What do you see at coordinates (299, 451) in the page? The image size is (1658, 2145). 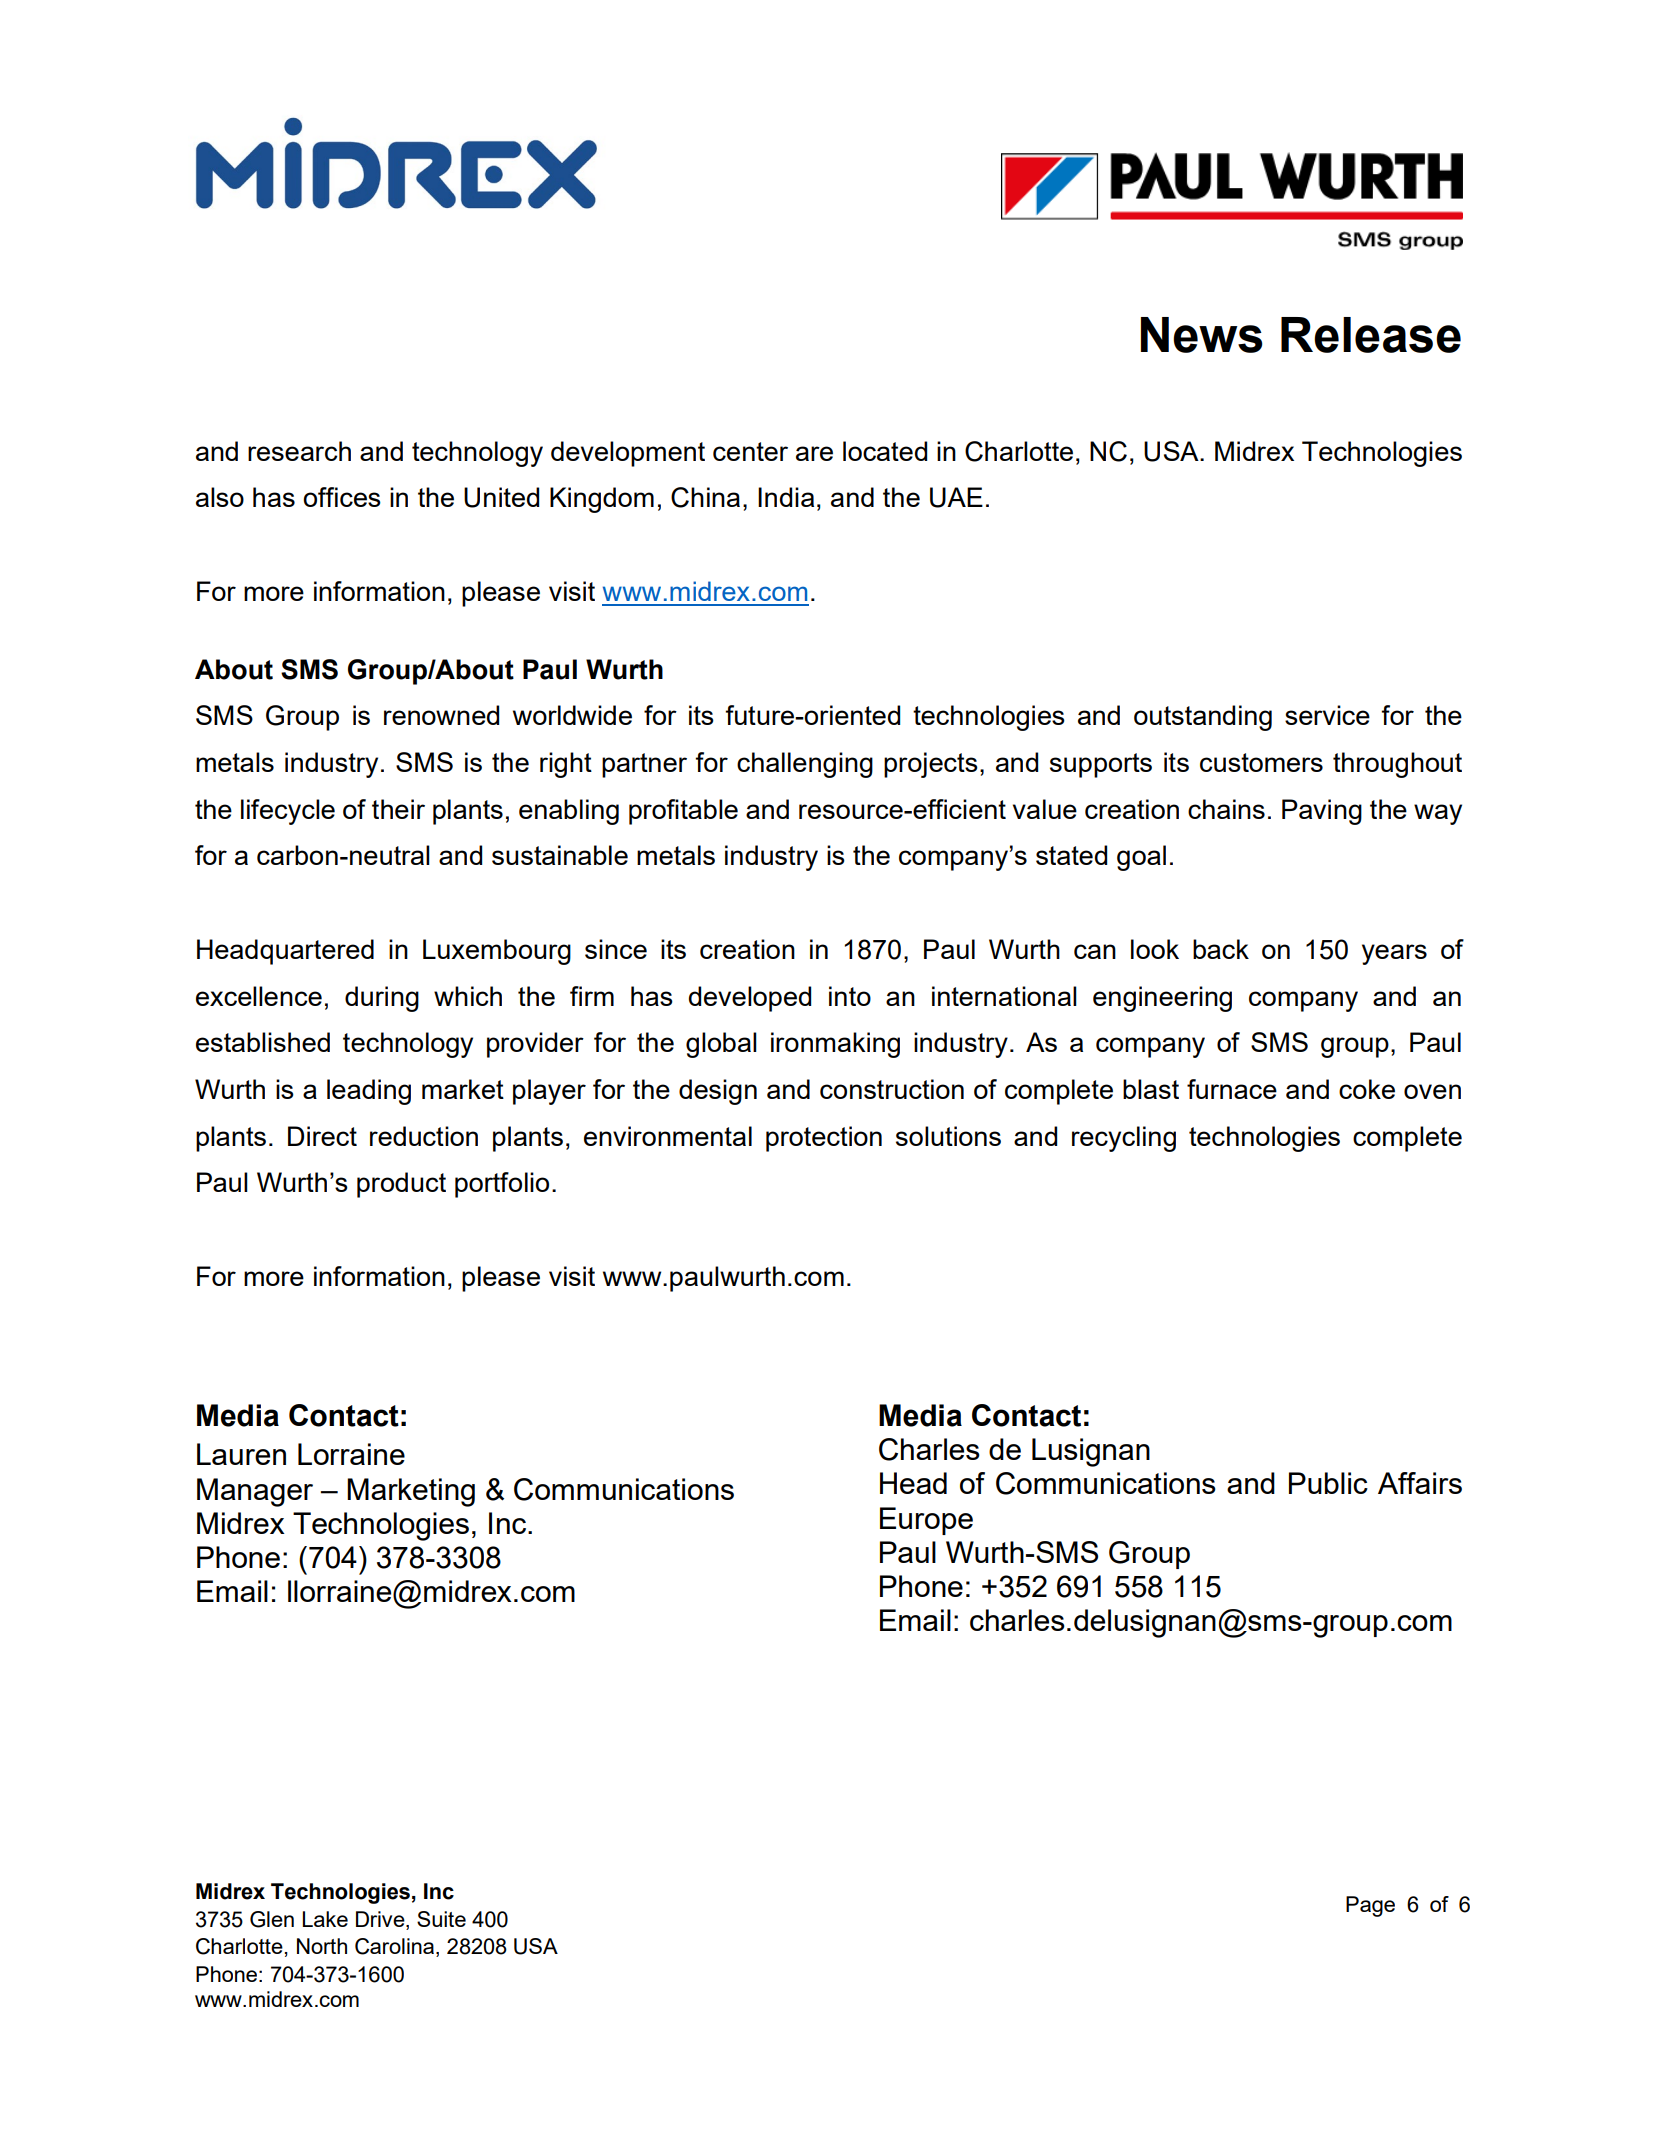 I see `research` at bounding box center [299, 451].
